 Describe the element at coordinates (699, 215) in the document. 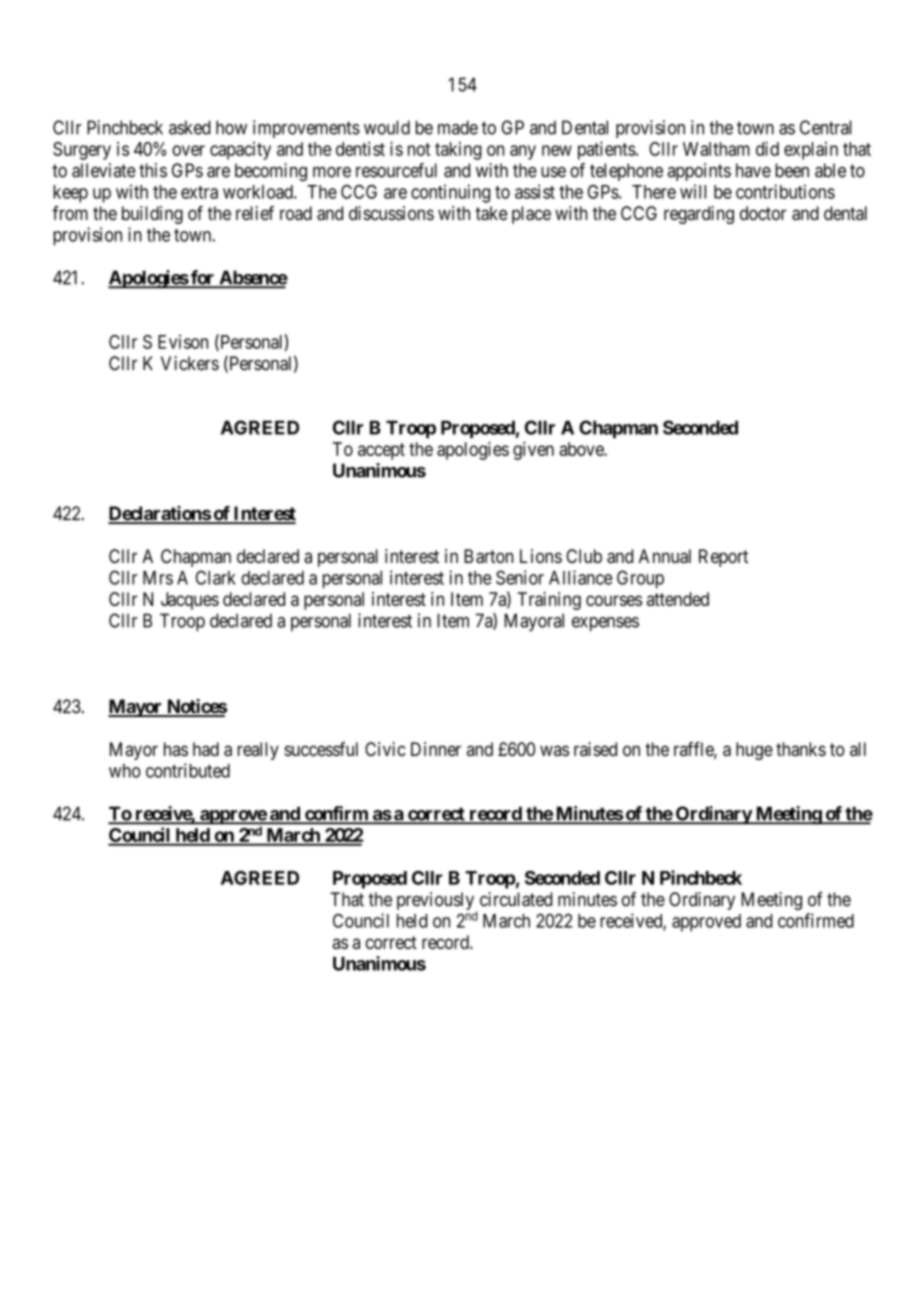

I see `regarding` at that location.
